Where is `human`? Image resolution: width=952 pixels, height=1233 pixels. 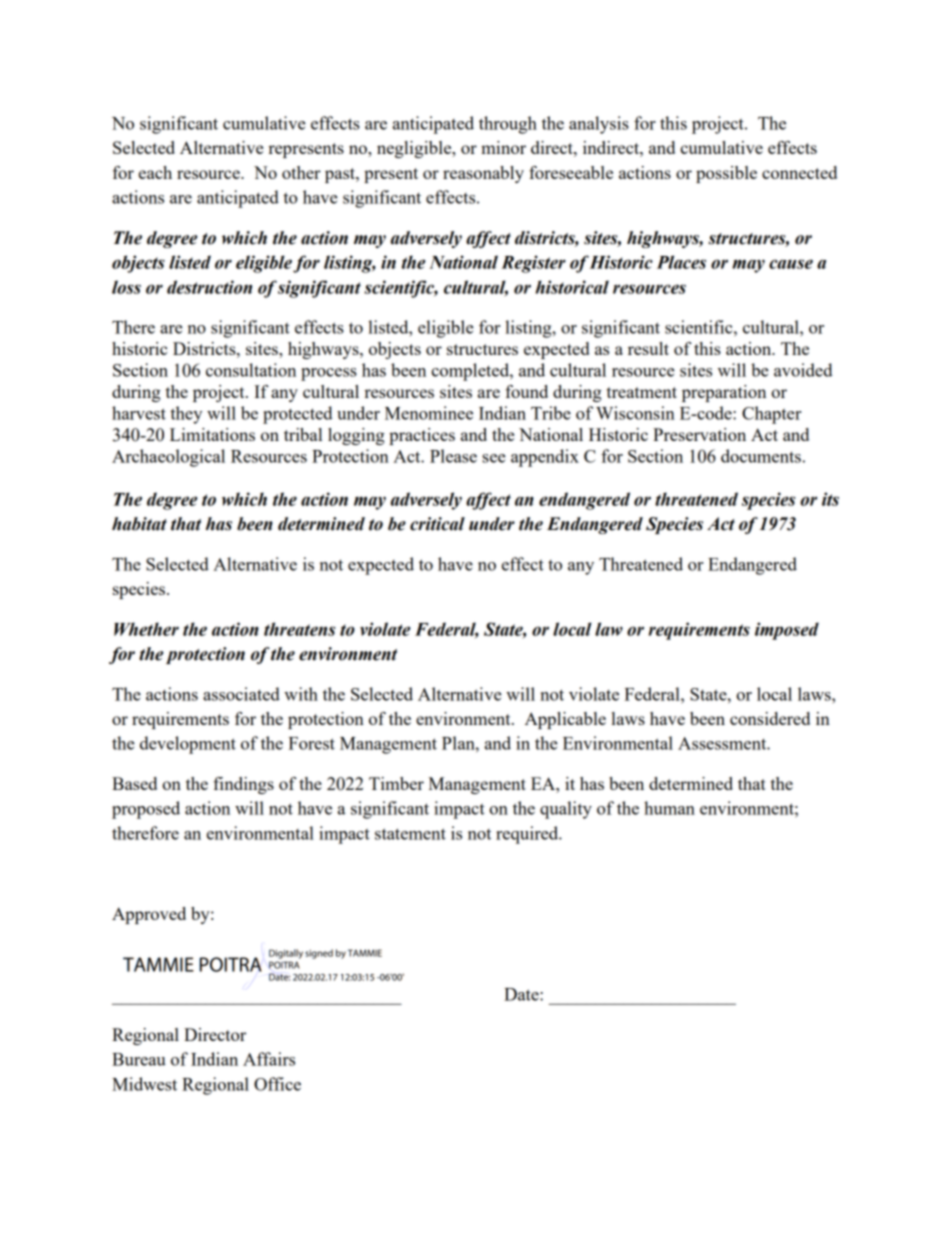
human is located at coordinates (669, 808).
